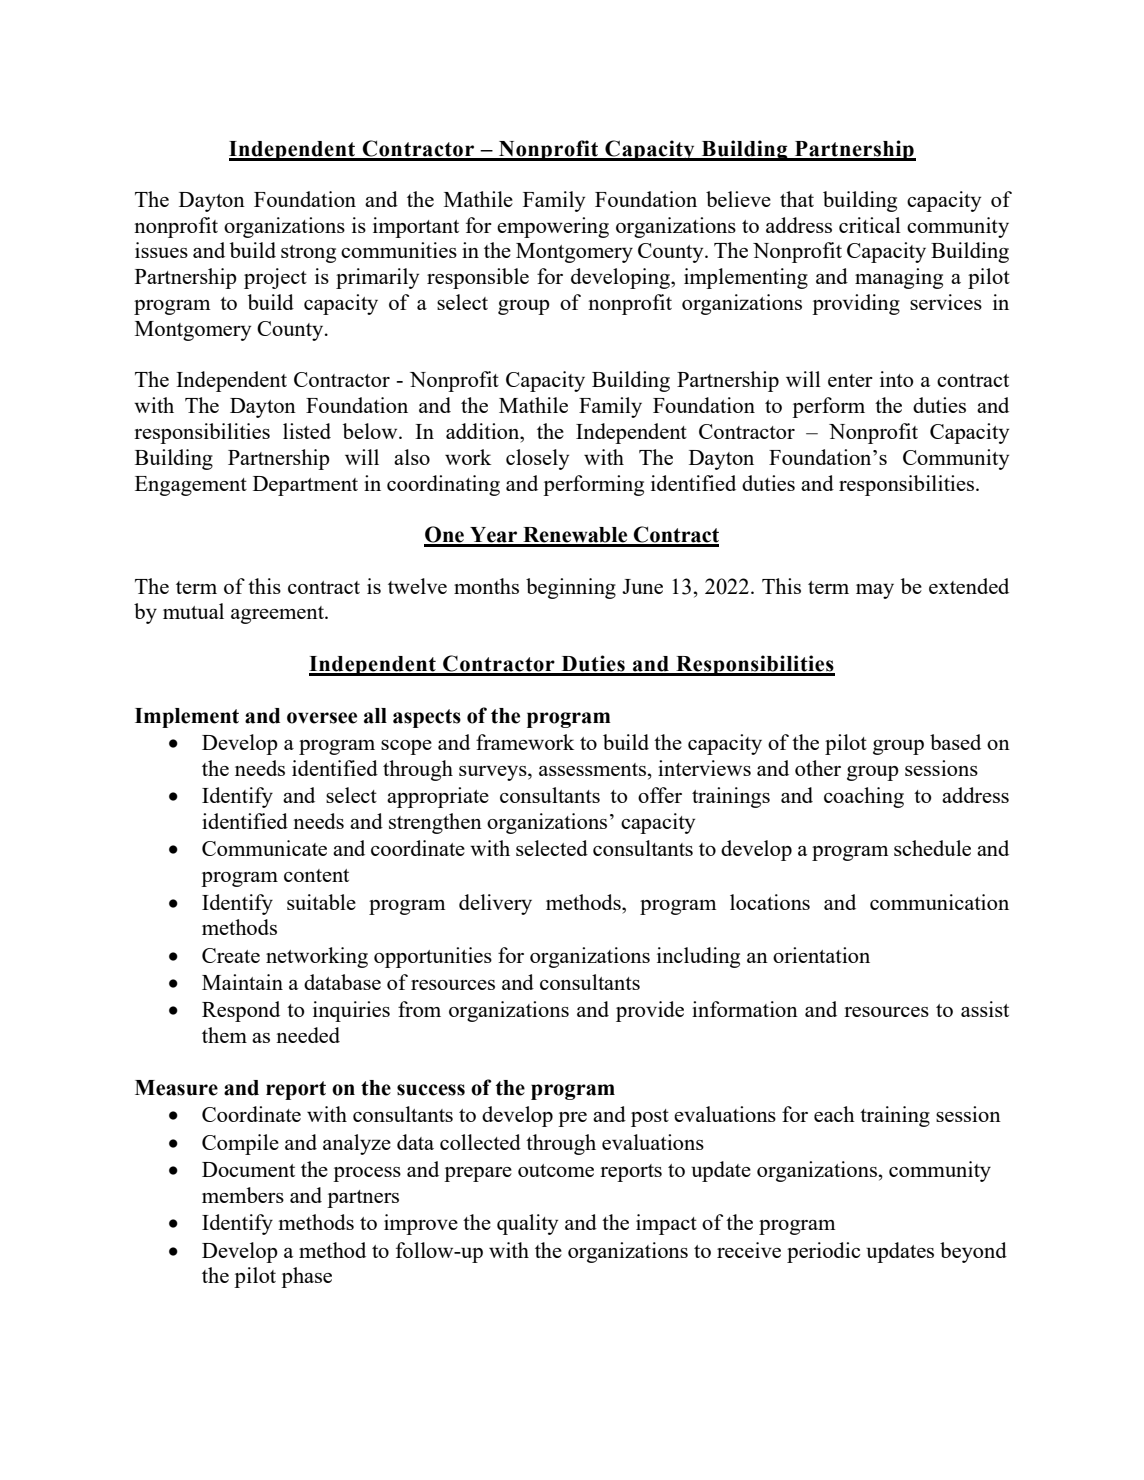 The width and height of the image is (1144, 1480). Describe the element at coordinates (527, 1224) in the image. I see `quality` at that location.
